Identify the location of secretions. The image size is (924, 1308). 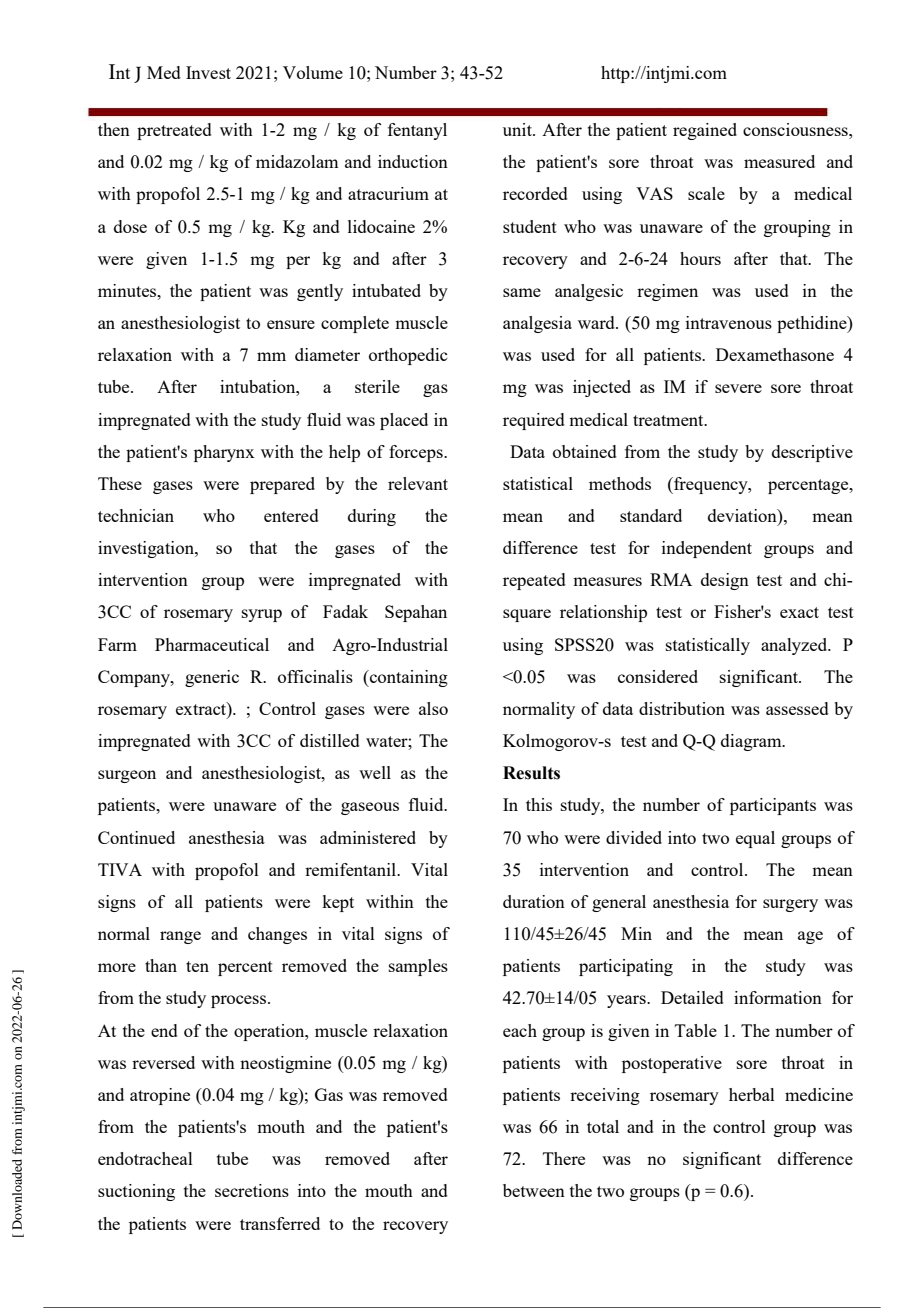
(252, 1190).
